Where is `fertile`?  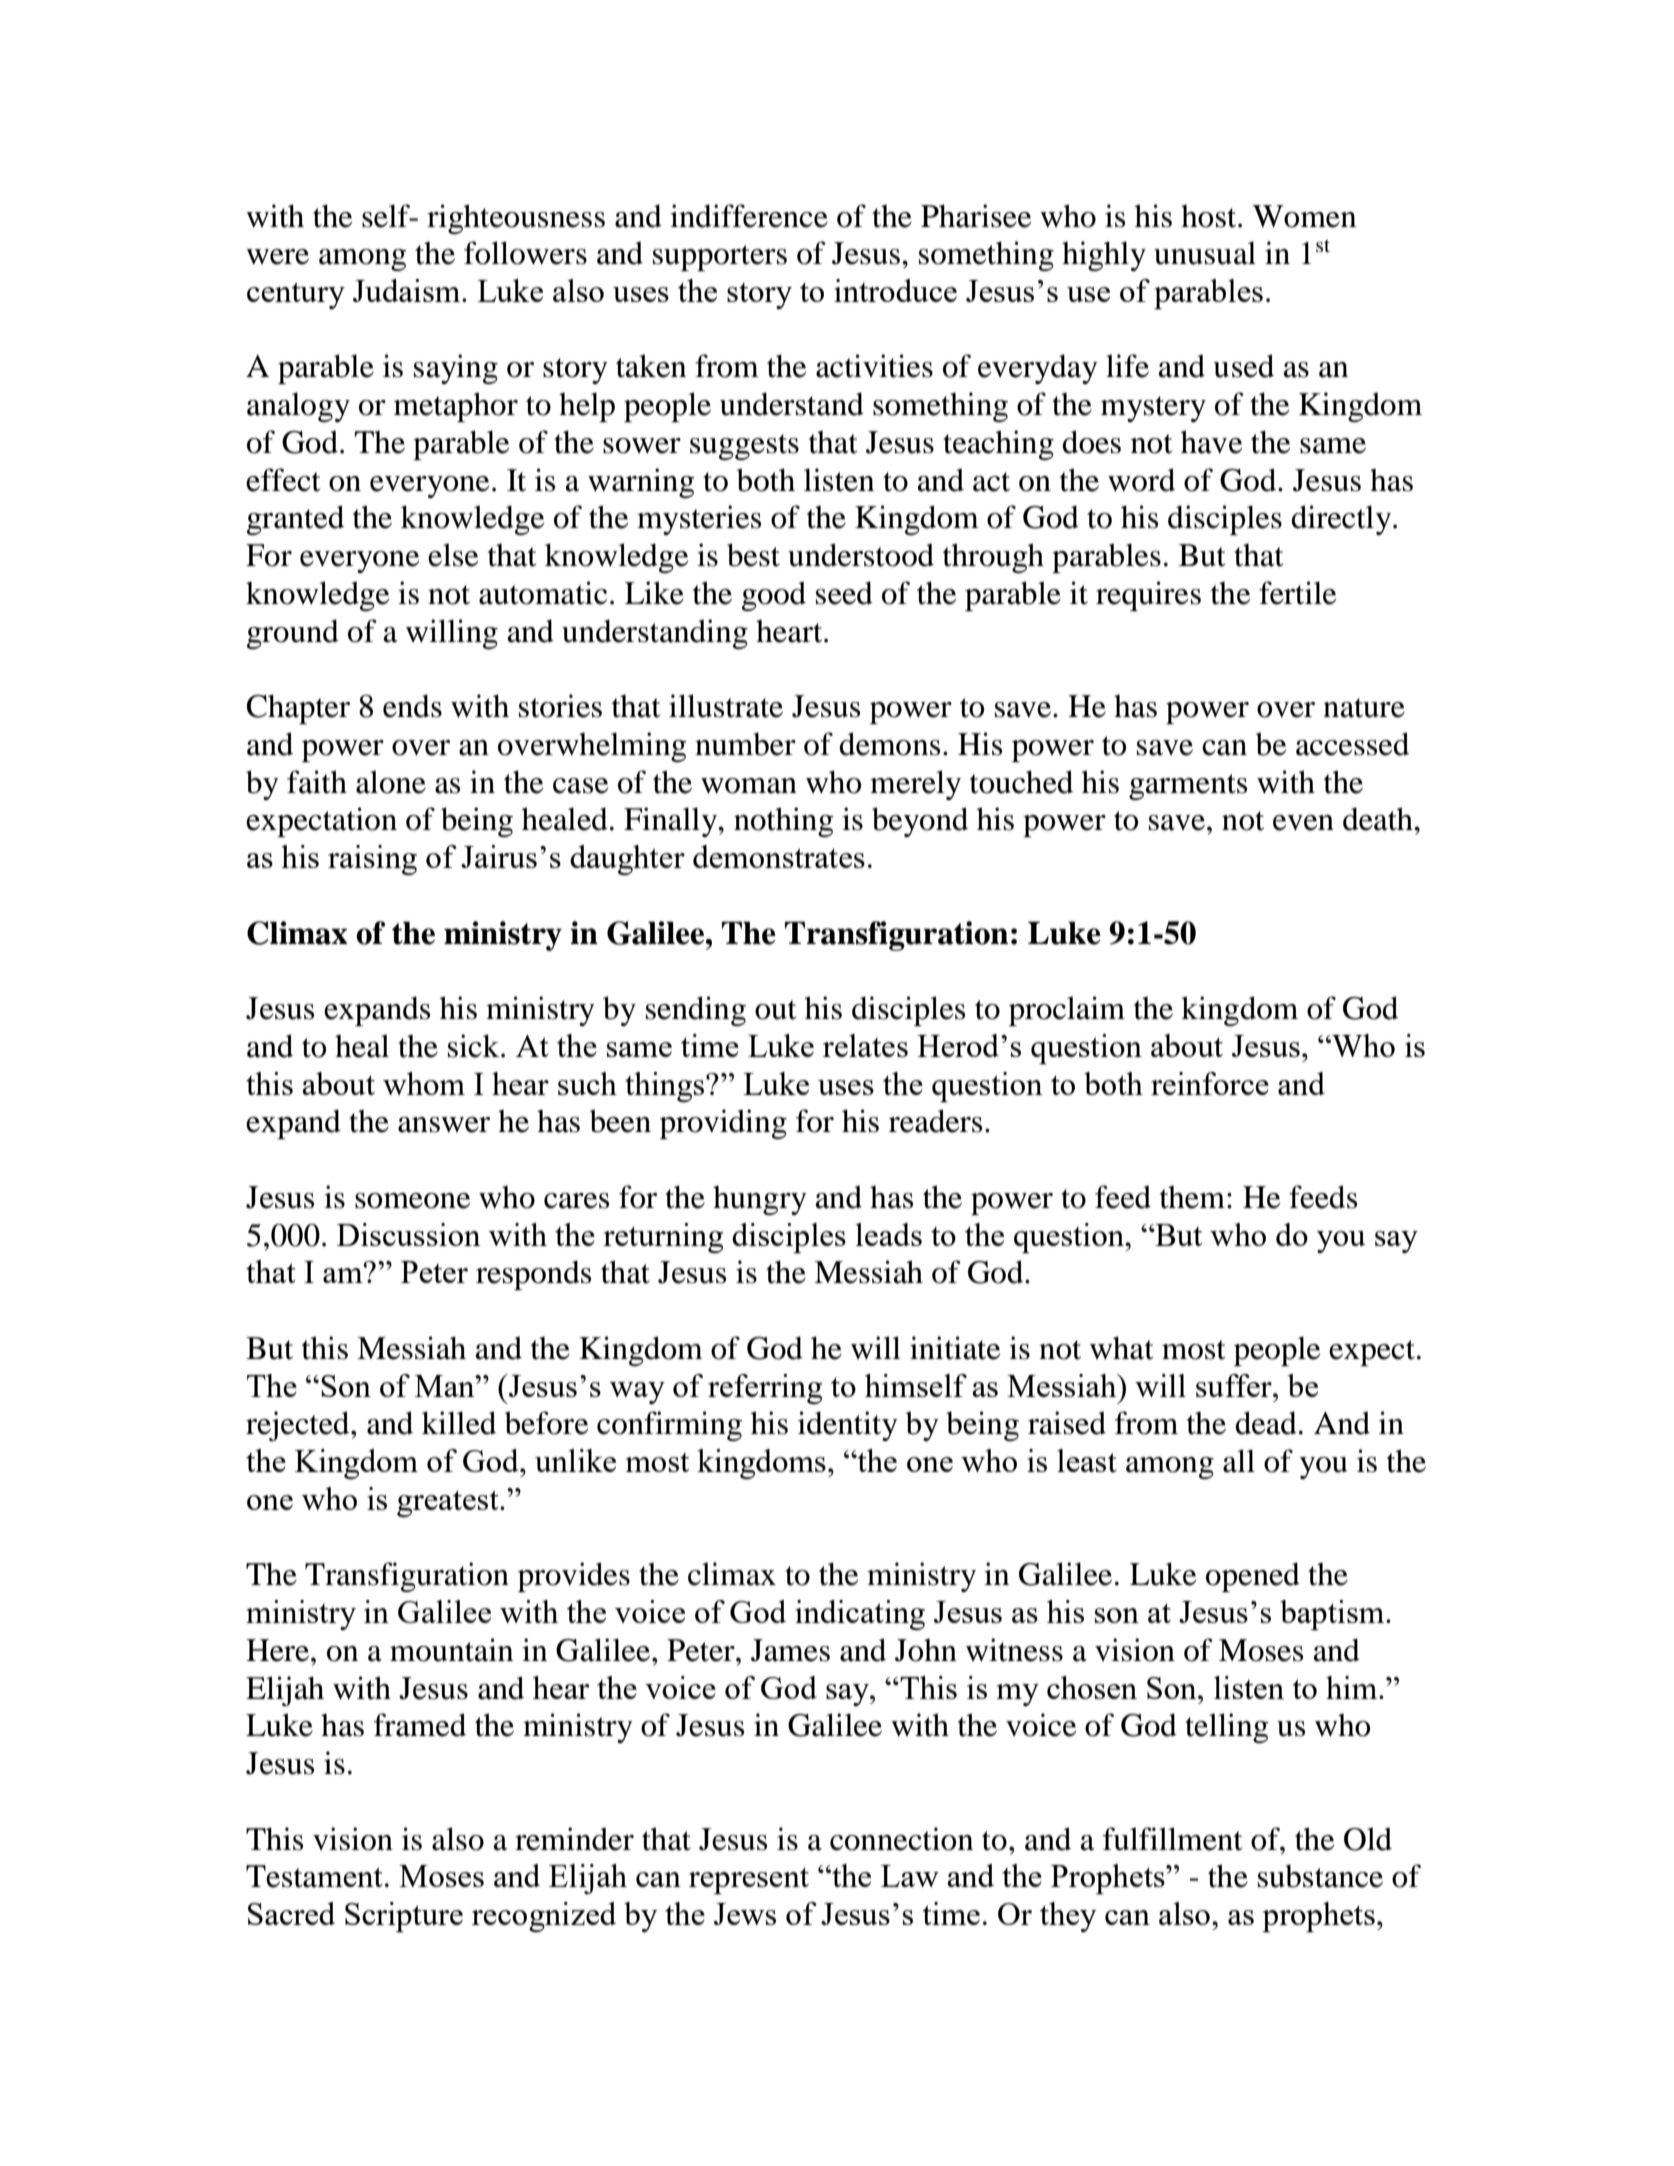
fertile is located at coordinates (1297, 593).
